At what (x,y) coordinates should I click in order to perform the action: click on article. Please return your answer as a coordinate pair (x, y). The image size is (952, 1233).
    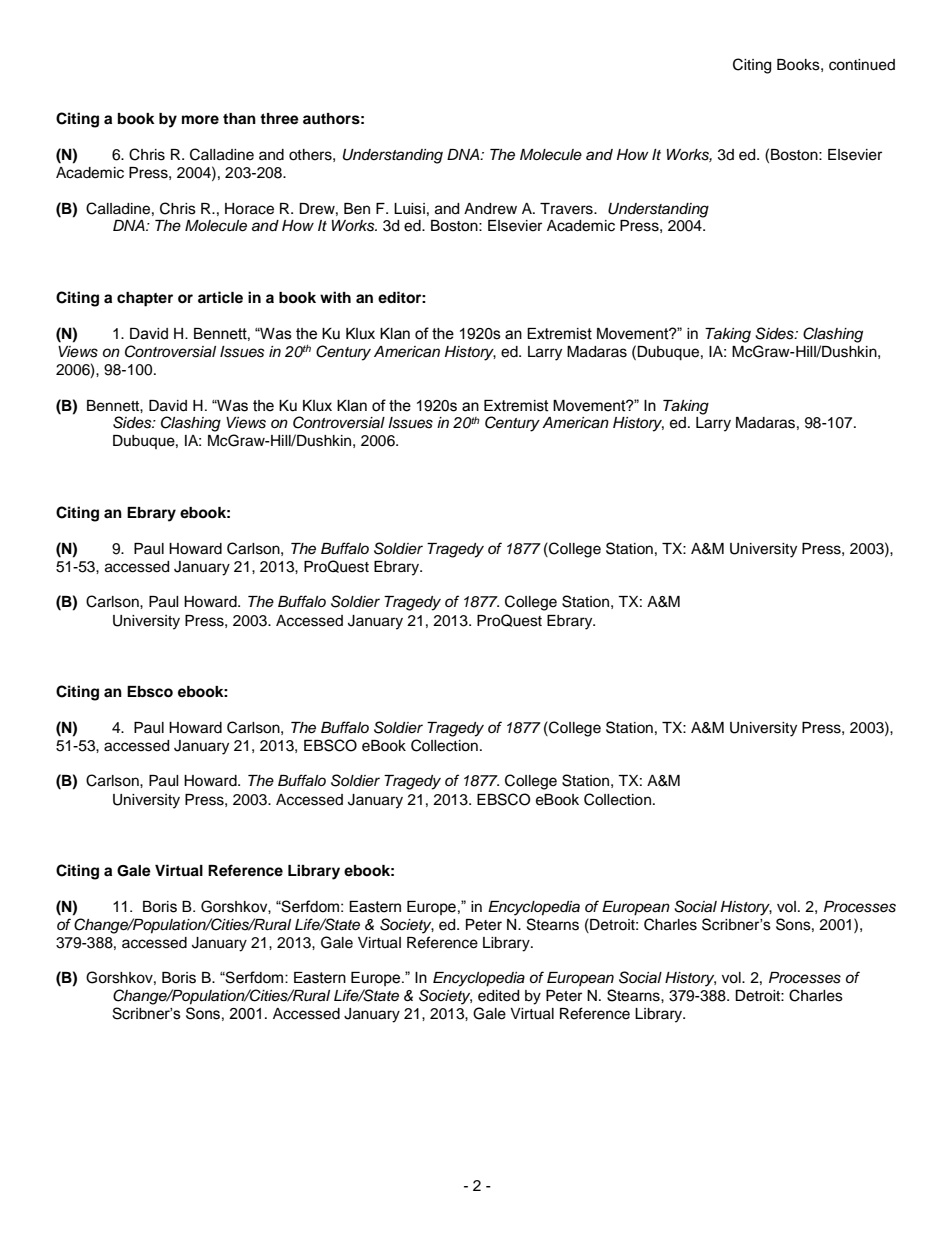
    Looking at the image, I should click on (220, 297).
